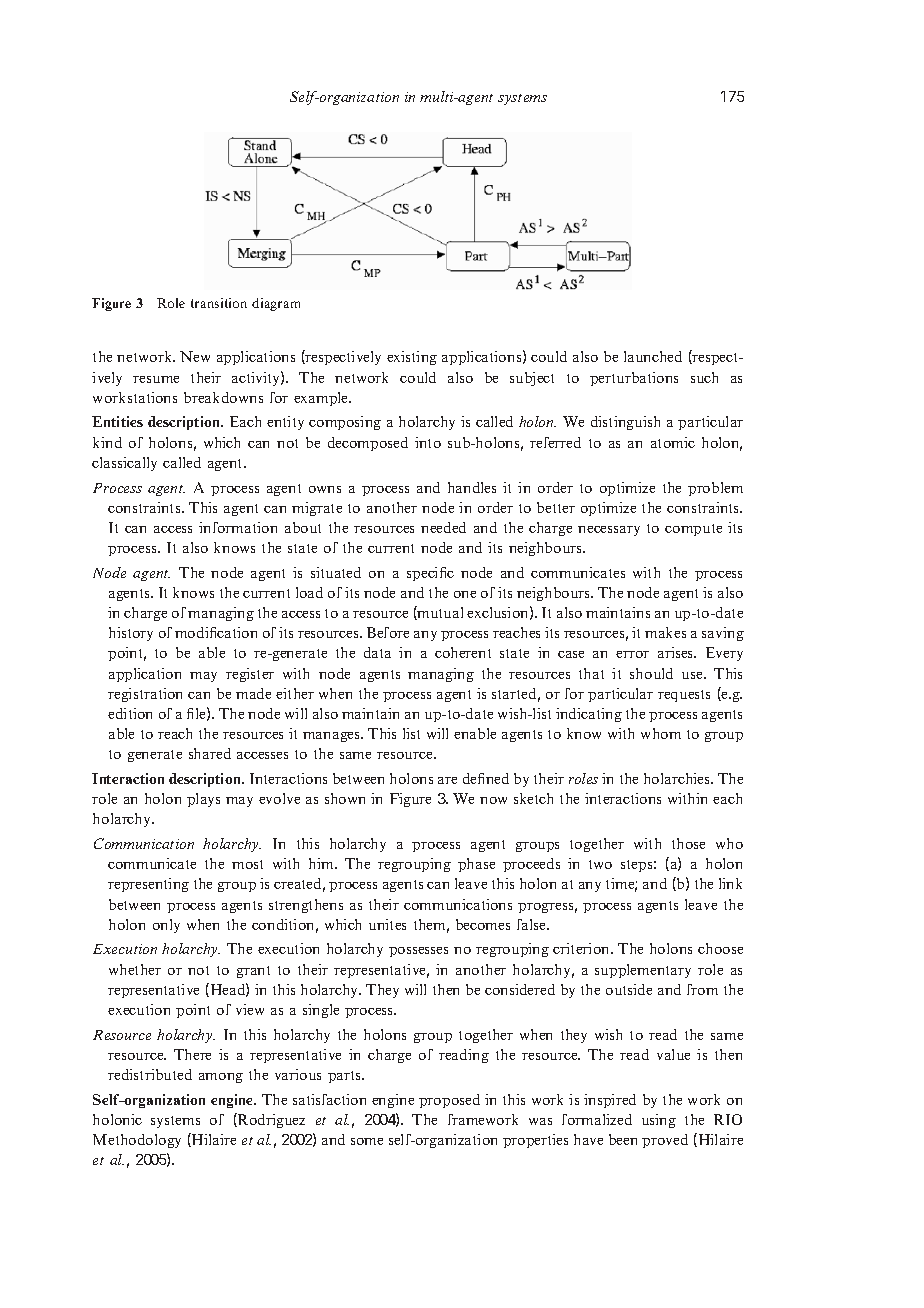 The image size is (924, 1308). What do you see at coordinates (332, 737) in the screenshot?
I see `manages` at bounding box center [332, 737].
